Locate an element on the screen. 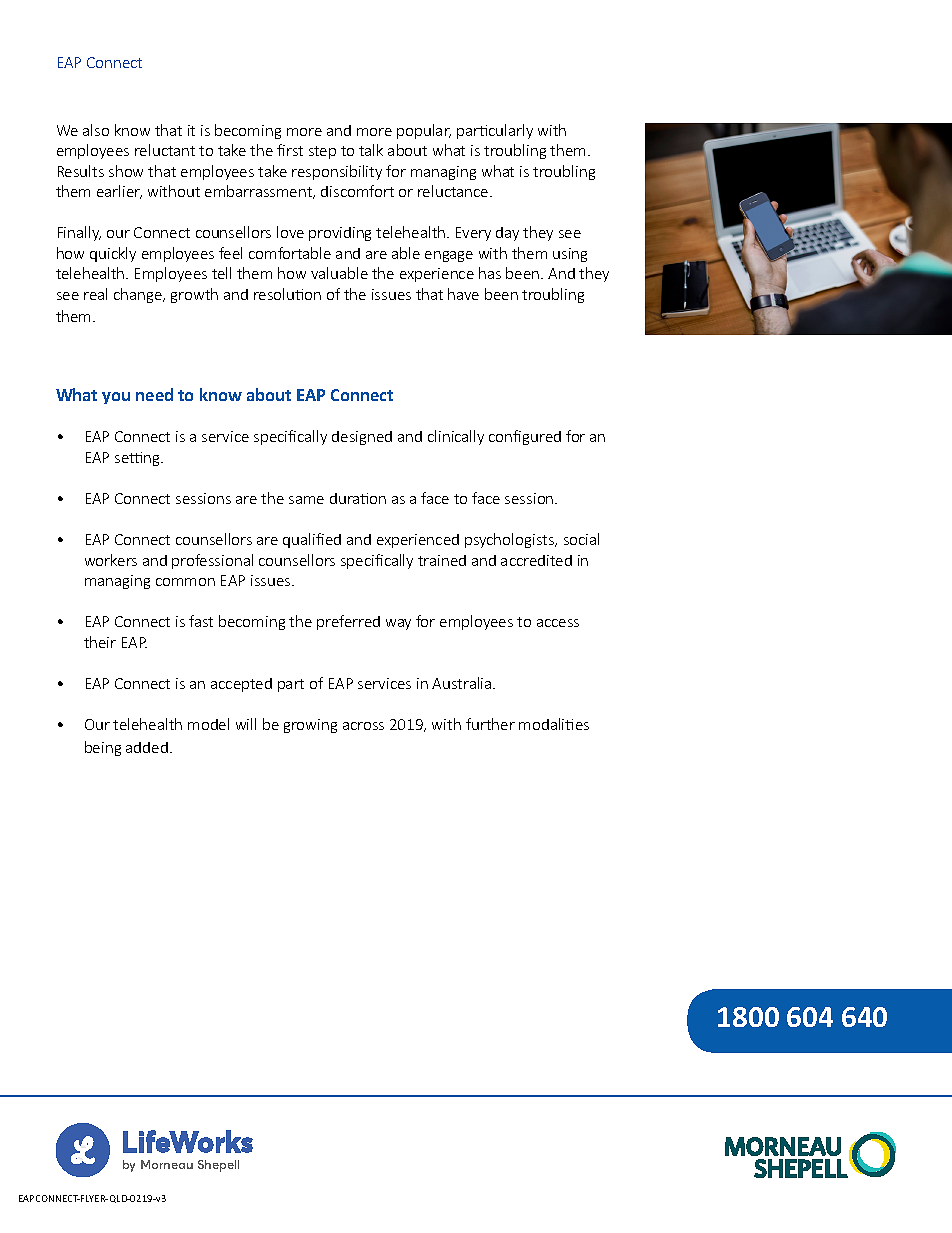  show is located at coordinates (126, 171).
